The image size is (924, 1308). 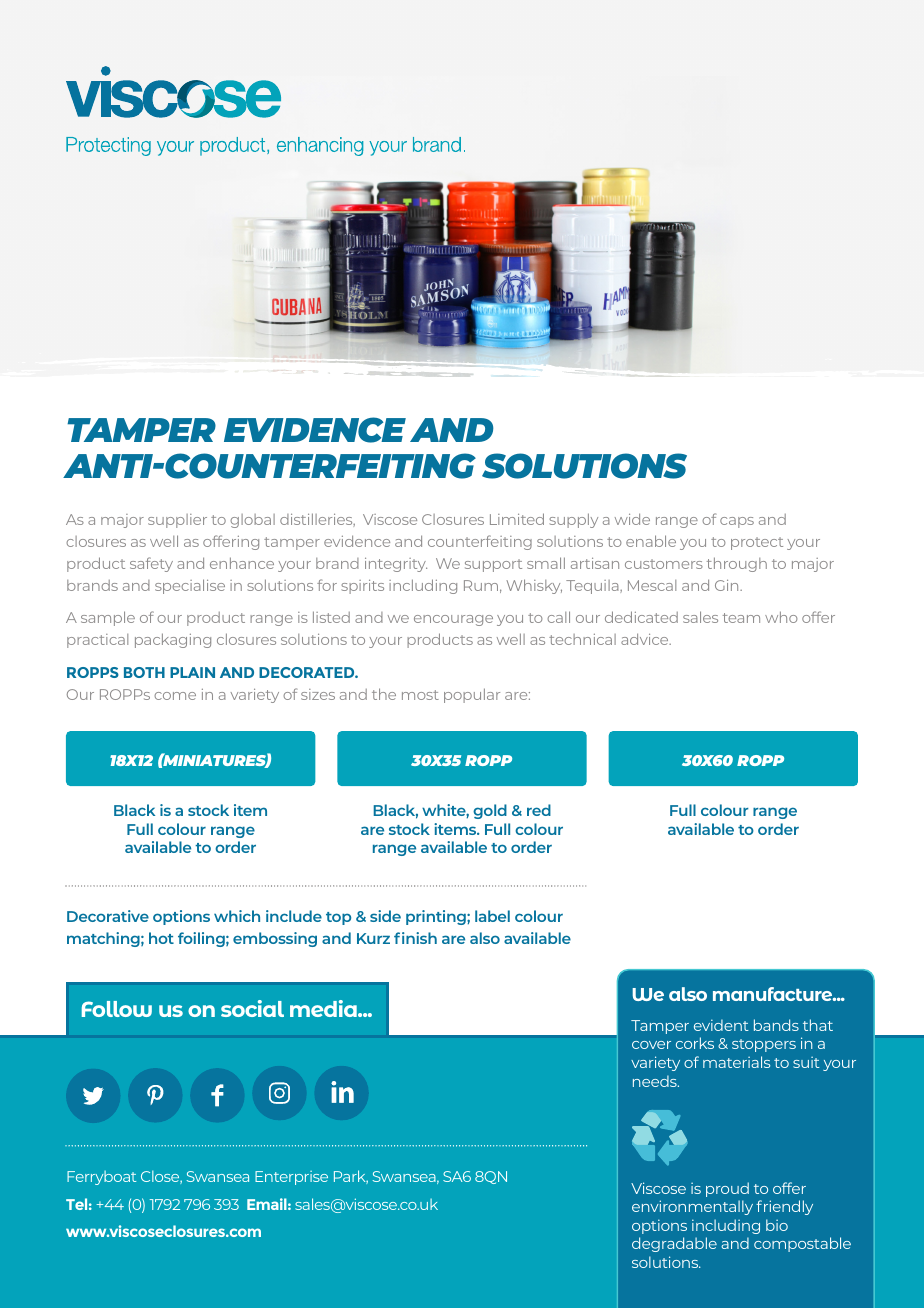 What do you see at coordinates (324, 1008) in the screenshot?
I see `media` at bounding box center [324, 1008].
